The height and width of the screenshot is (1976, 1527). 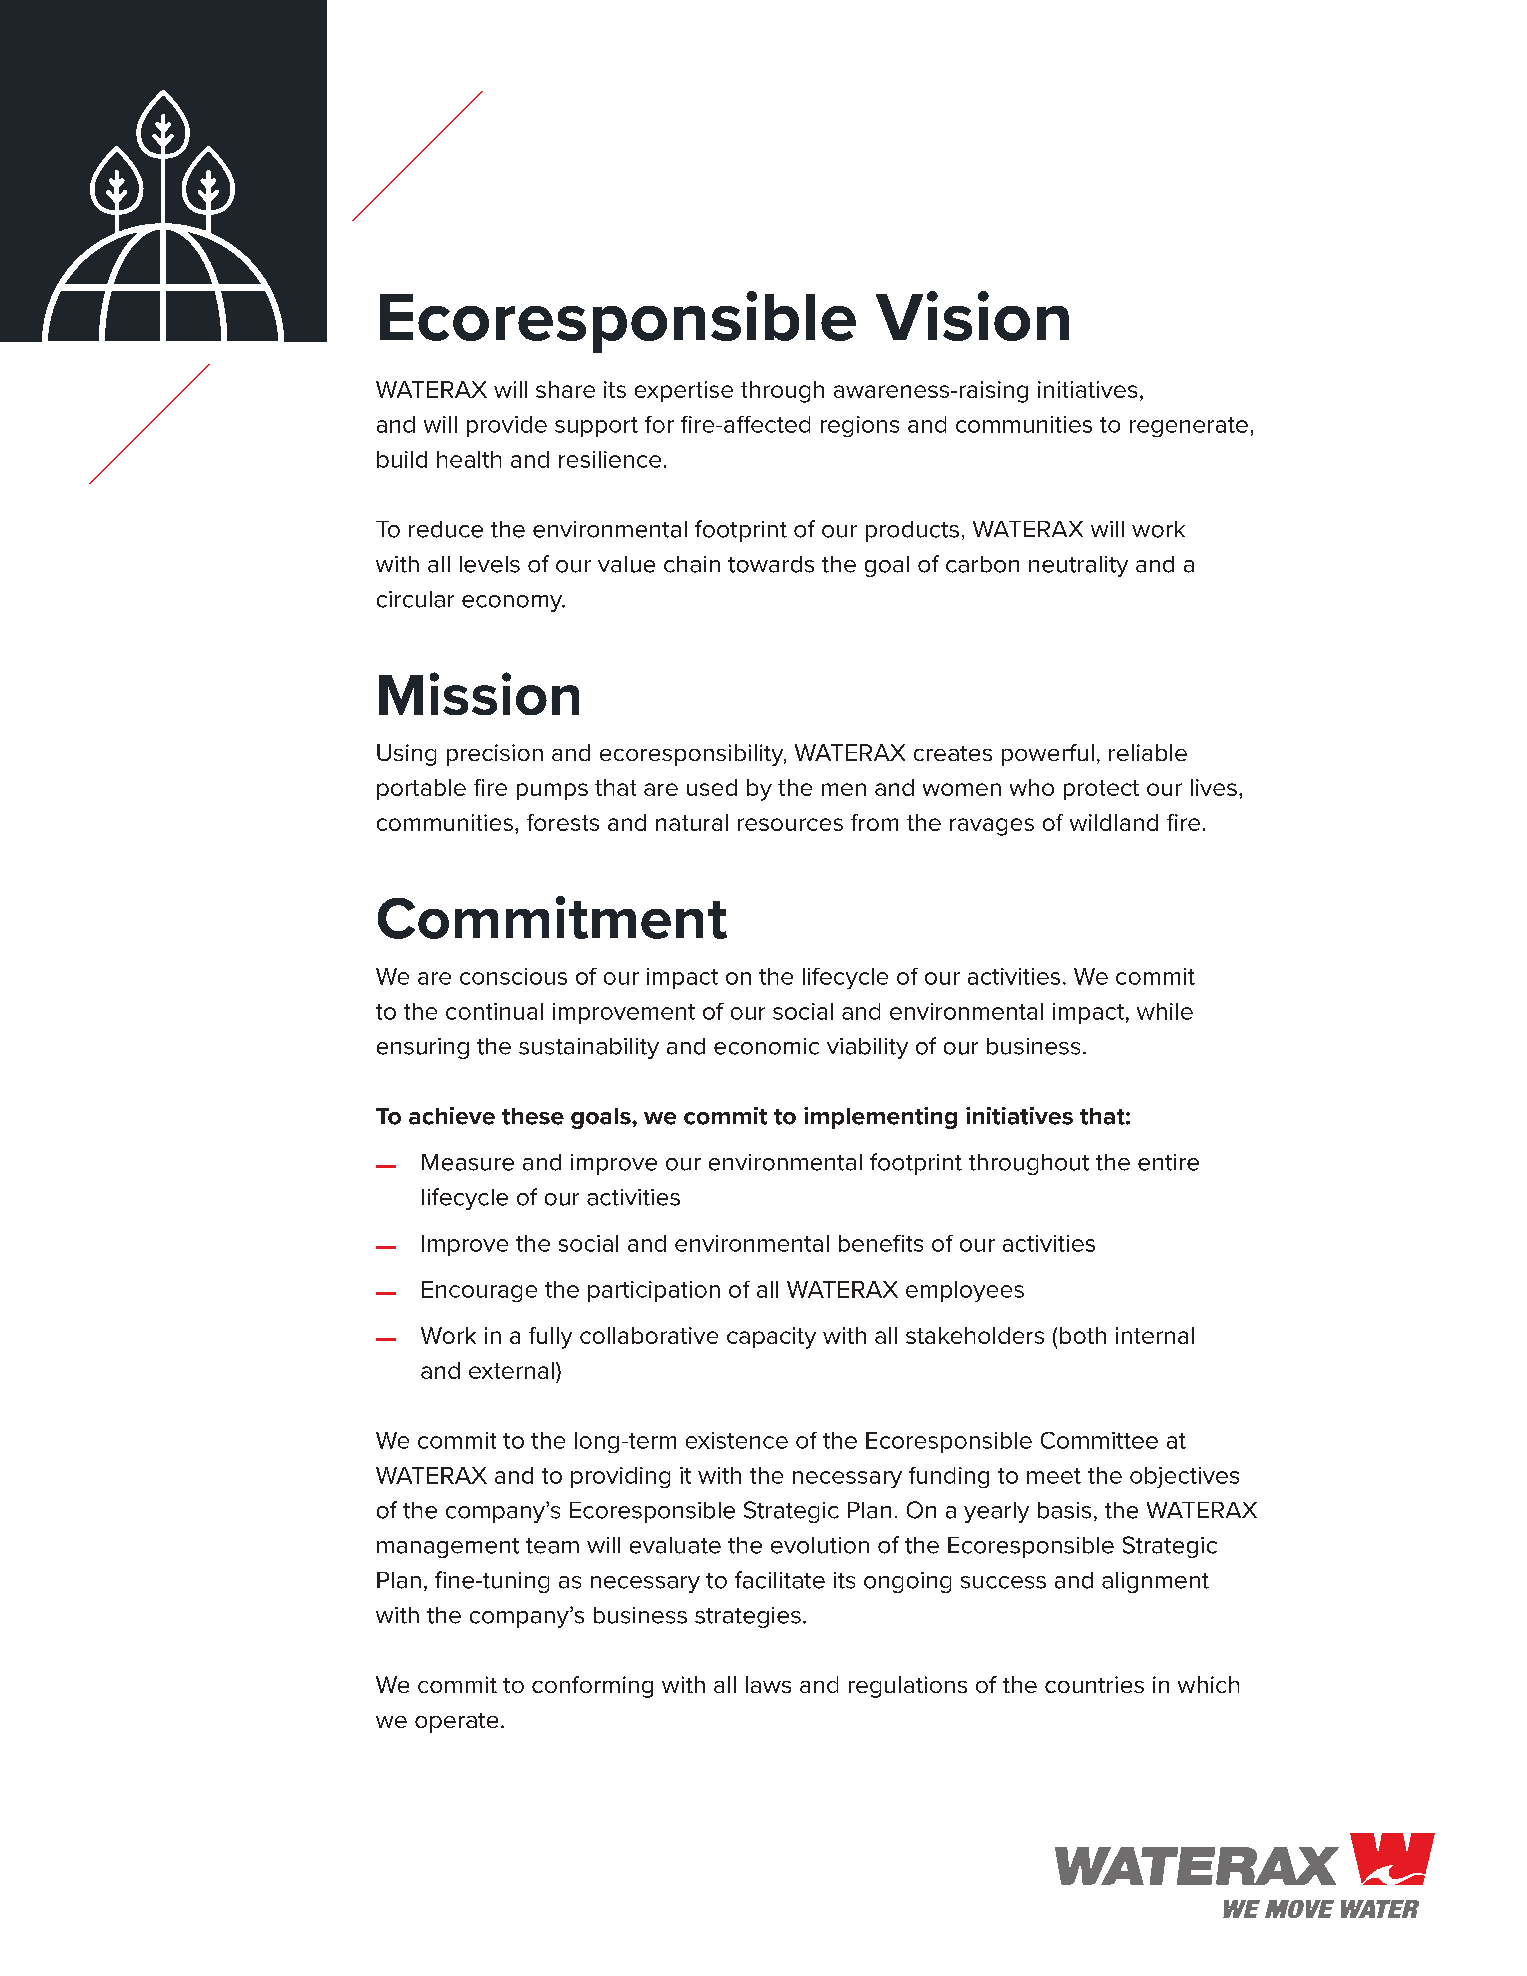 I want to click on laws, so click(x=768, y=1684).
